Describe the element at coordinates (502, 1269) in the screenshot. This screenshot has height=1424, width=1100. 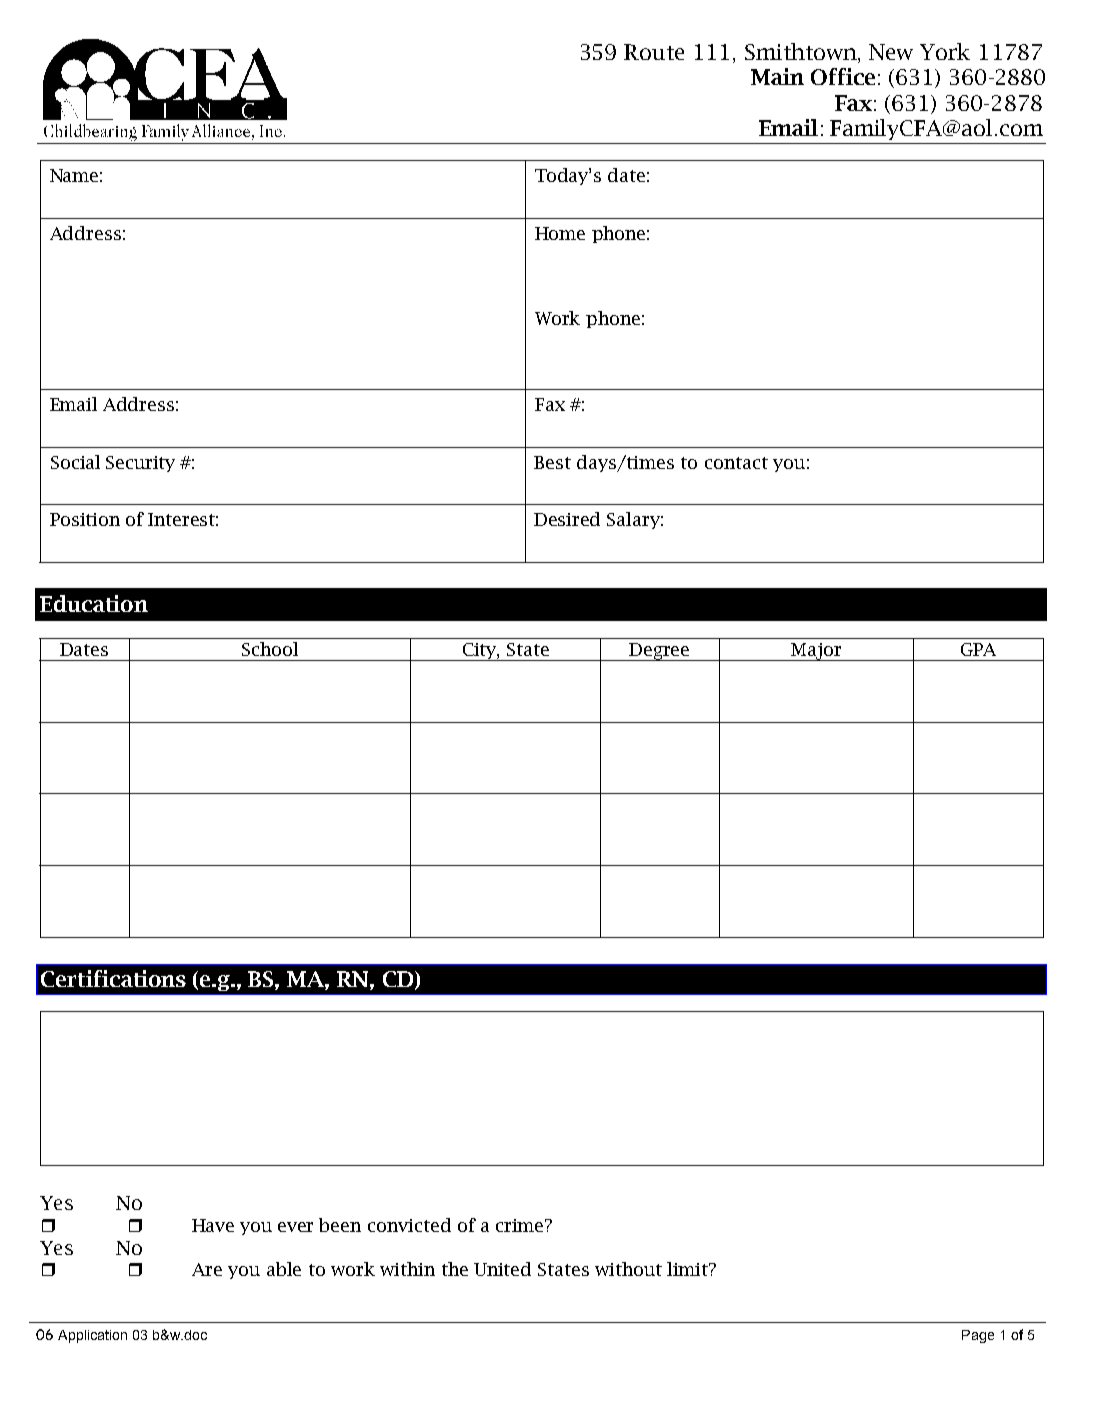
I see `United` at that location.
